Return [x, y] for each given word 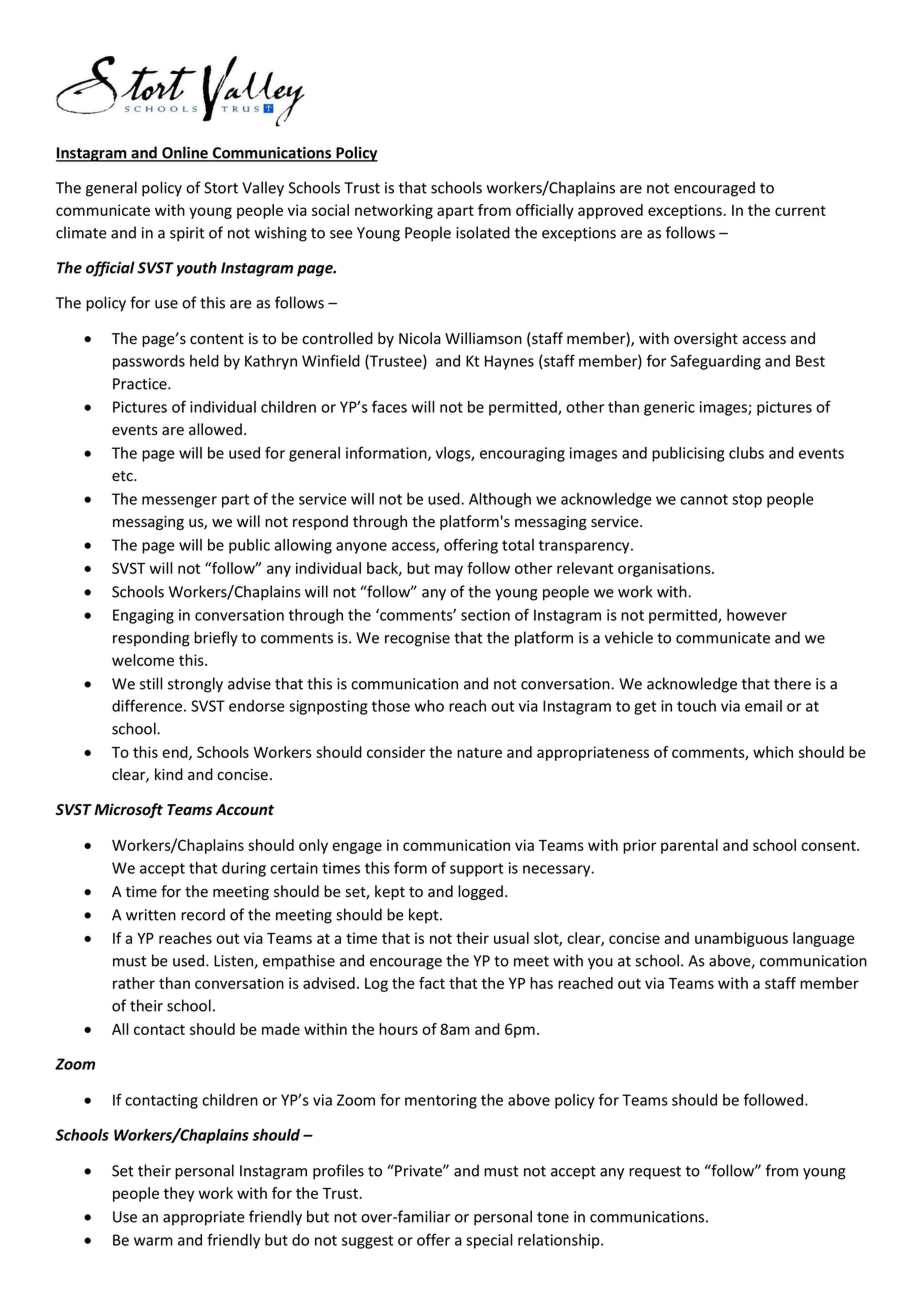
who [429, 706]
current [800, 210]
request [655, 1173]
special [489, 1241]
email [763, 706]
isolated [483, 232]
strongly [195, 685]
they [179, 1194]
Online [185, 153]
